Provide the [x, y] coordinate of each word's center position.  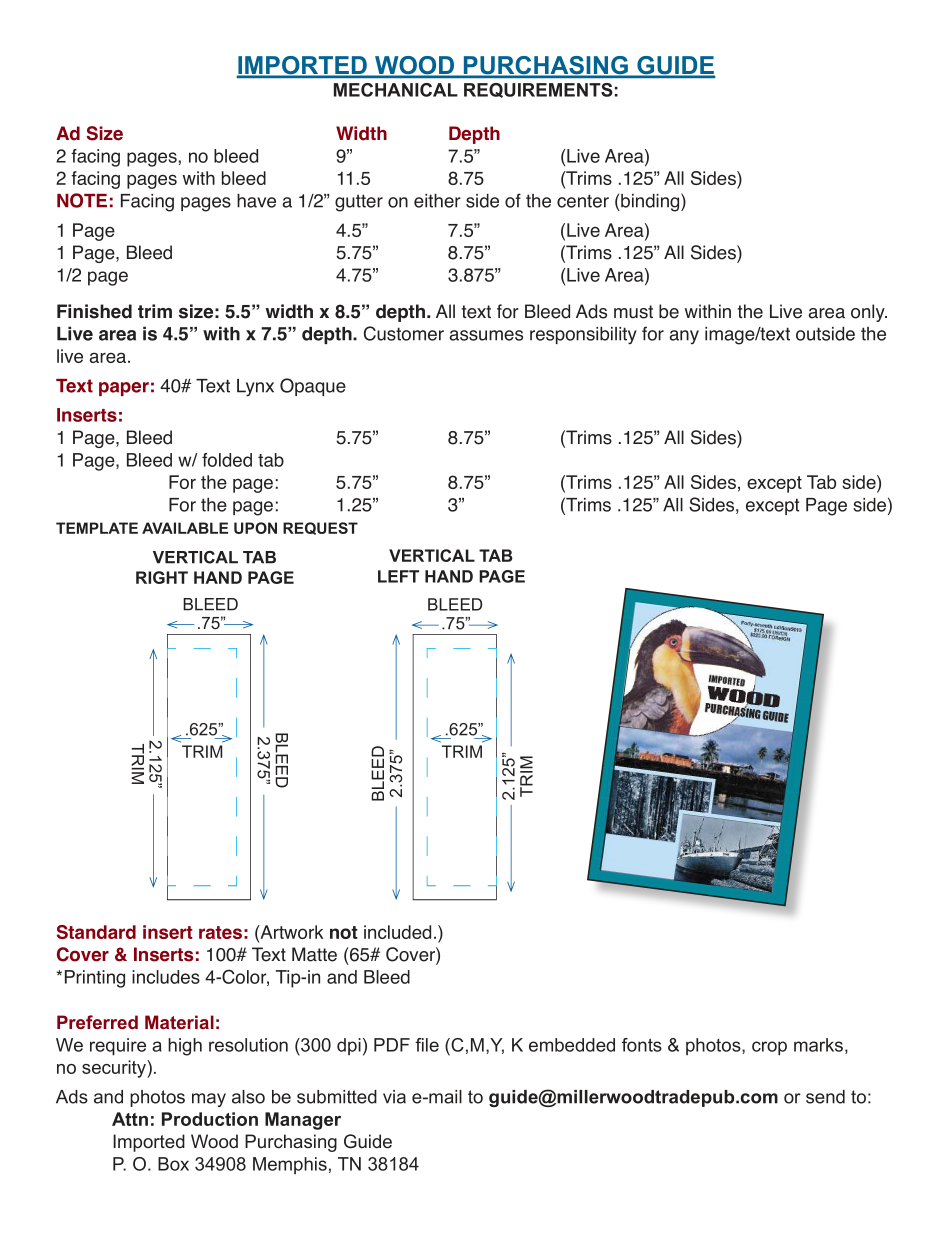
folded [227, 460]
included [397, 932]
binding [650, 202]
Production [210, 1119]
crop [769, 1048]
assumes [486, 335]
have [256, 201]
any [684, 337]
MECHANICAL [396, 90]
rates [220, 932]
